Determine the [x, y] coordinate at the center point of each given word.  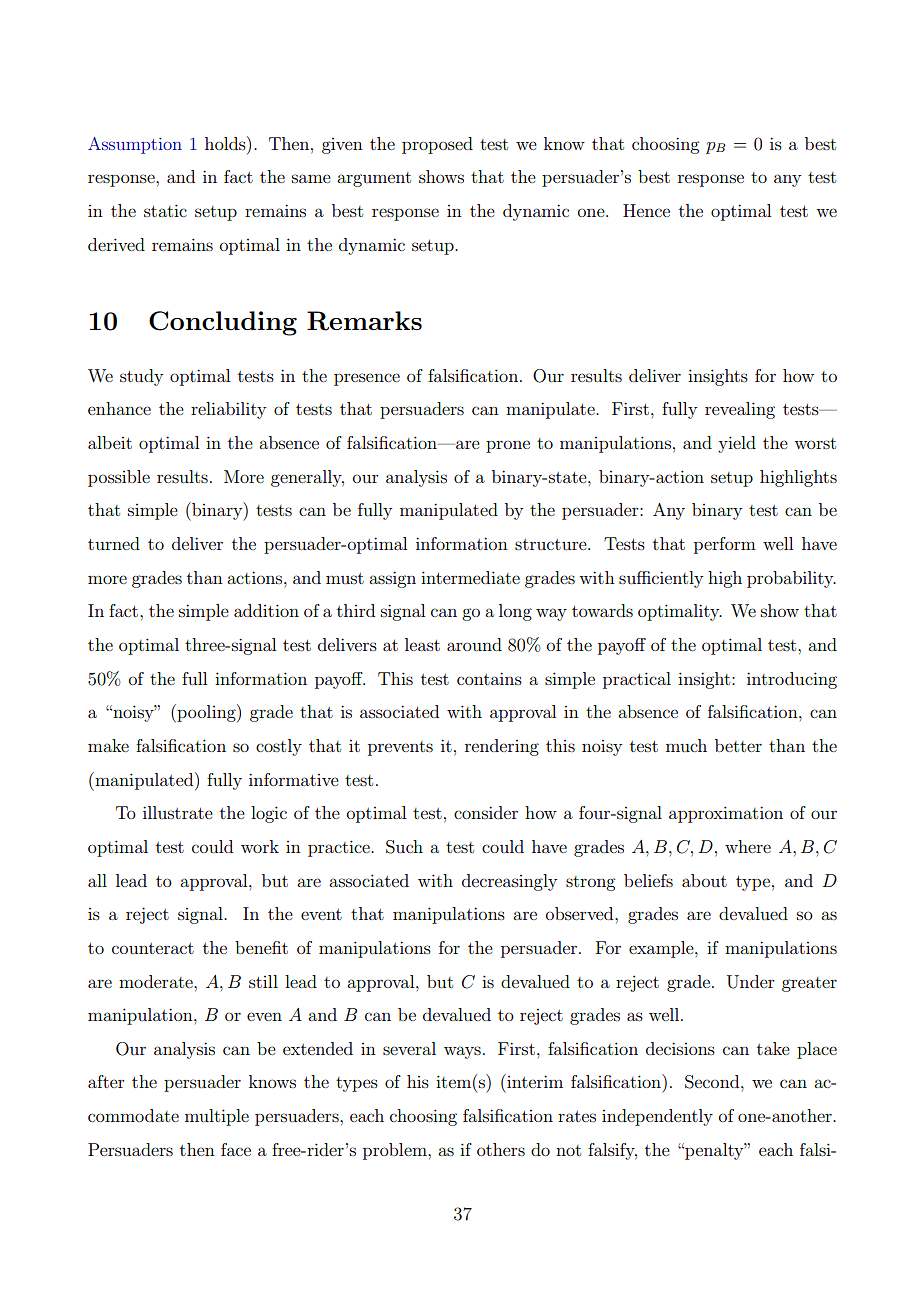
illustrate [178, 812]
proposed [437, 145]
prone [508, 446]
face [236, 1149]
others [501, 1149]
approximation [726, 814]
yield [737, 444]
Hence [646, 210]
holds [226, 143]
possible [119, 478]
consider [486, 812]
